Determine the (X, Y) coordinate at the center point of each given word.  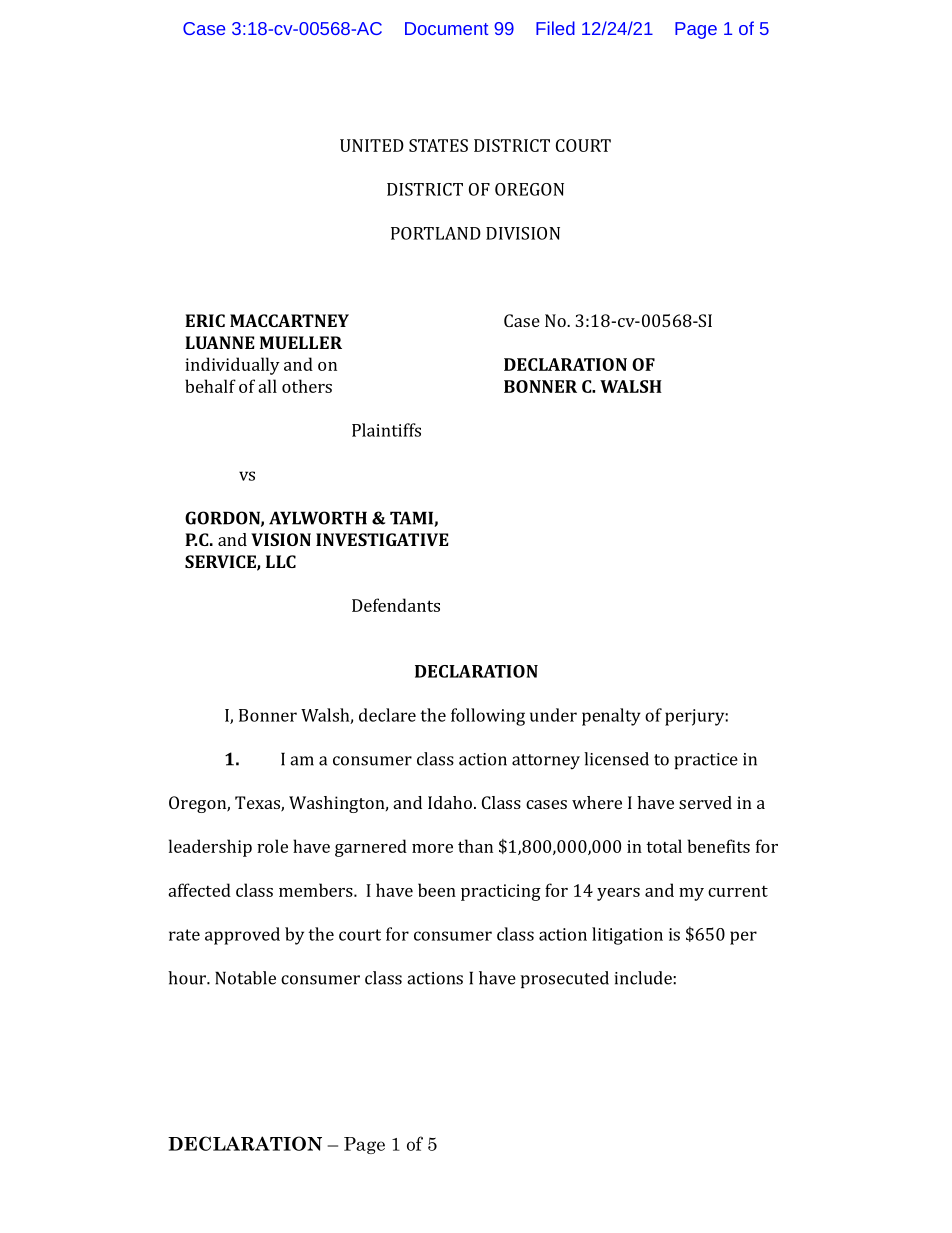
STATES (438, 145)
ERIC (205, 320)
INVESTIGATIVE (382, 539)
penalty (611, 717)
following (488, 717)
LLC (281, 561)
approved (242, 936)
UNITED (372, 145)
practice (706, 761)
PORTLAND (436, 233)
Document (446, 28)
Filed (555, 28)
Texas (258, 804)
